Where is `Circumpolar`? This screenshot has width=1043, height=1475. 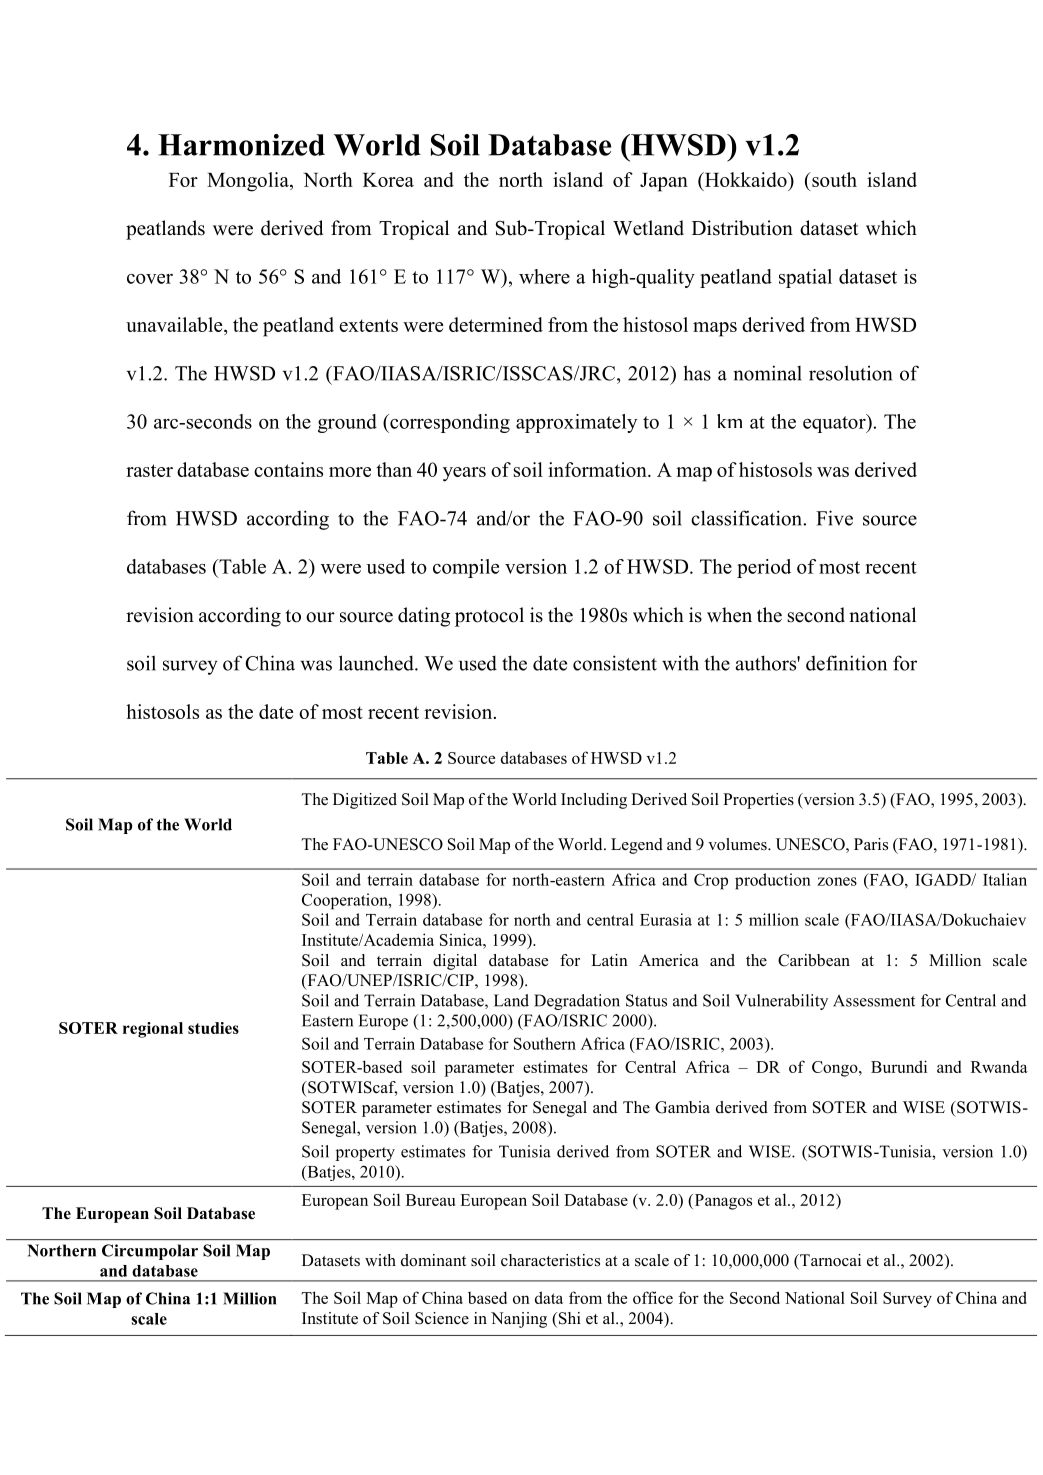 Circumpolar is located at coordinates (150, 1252).
